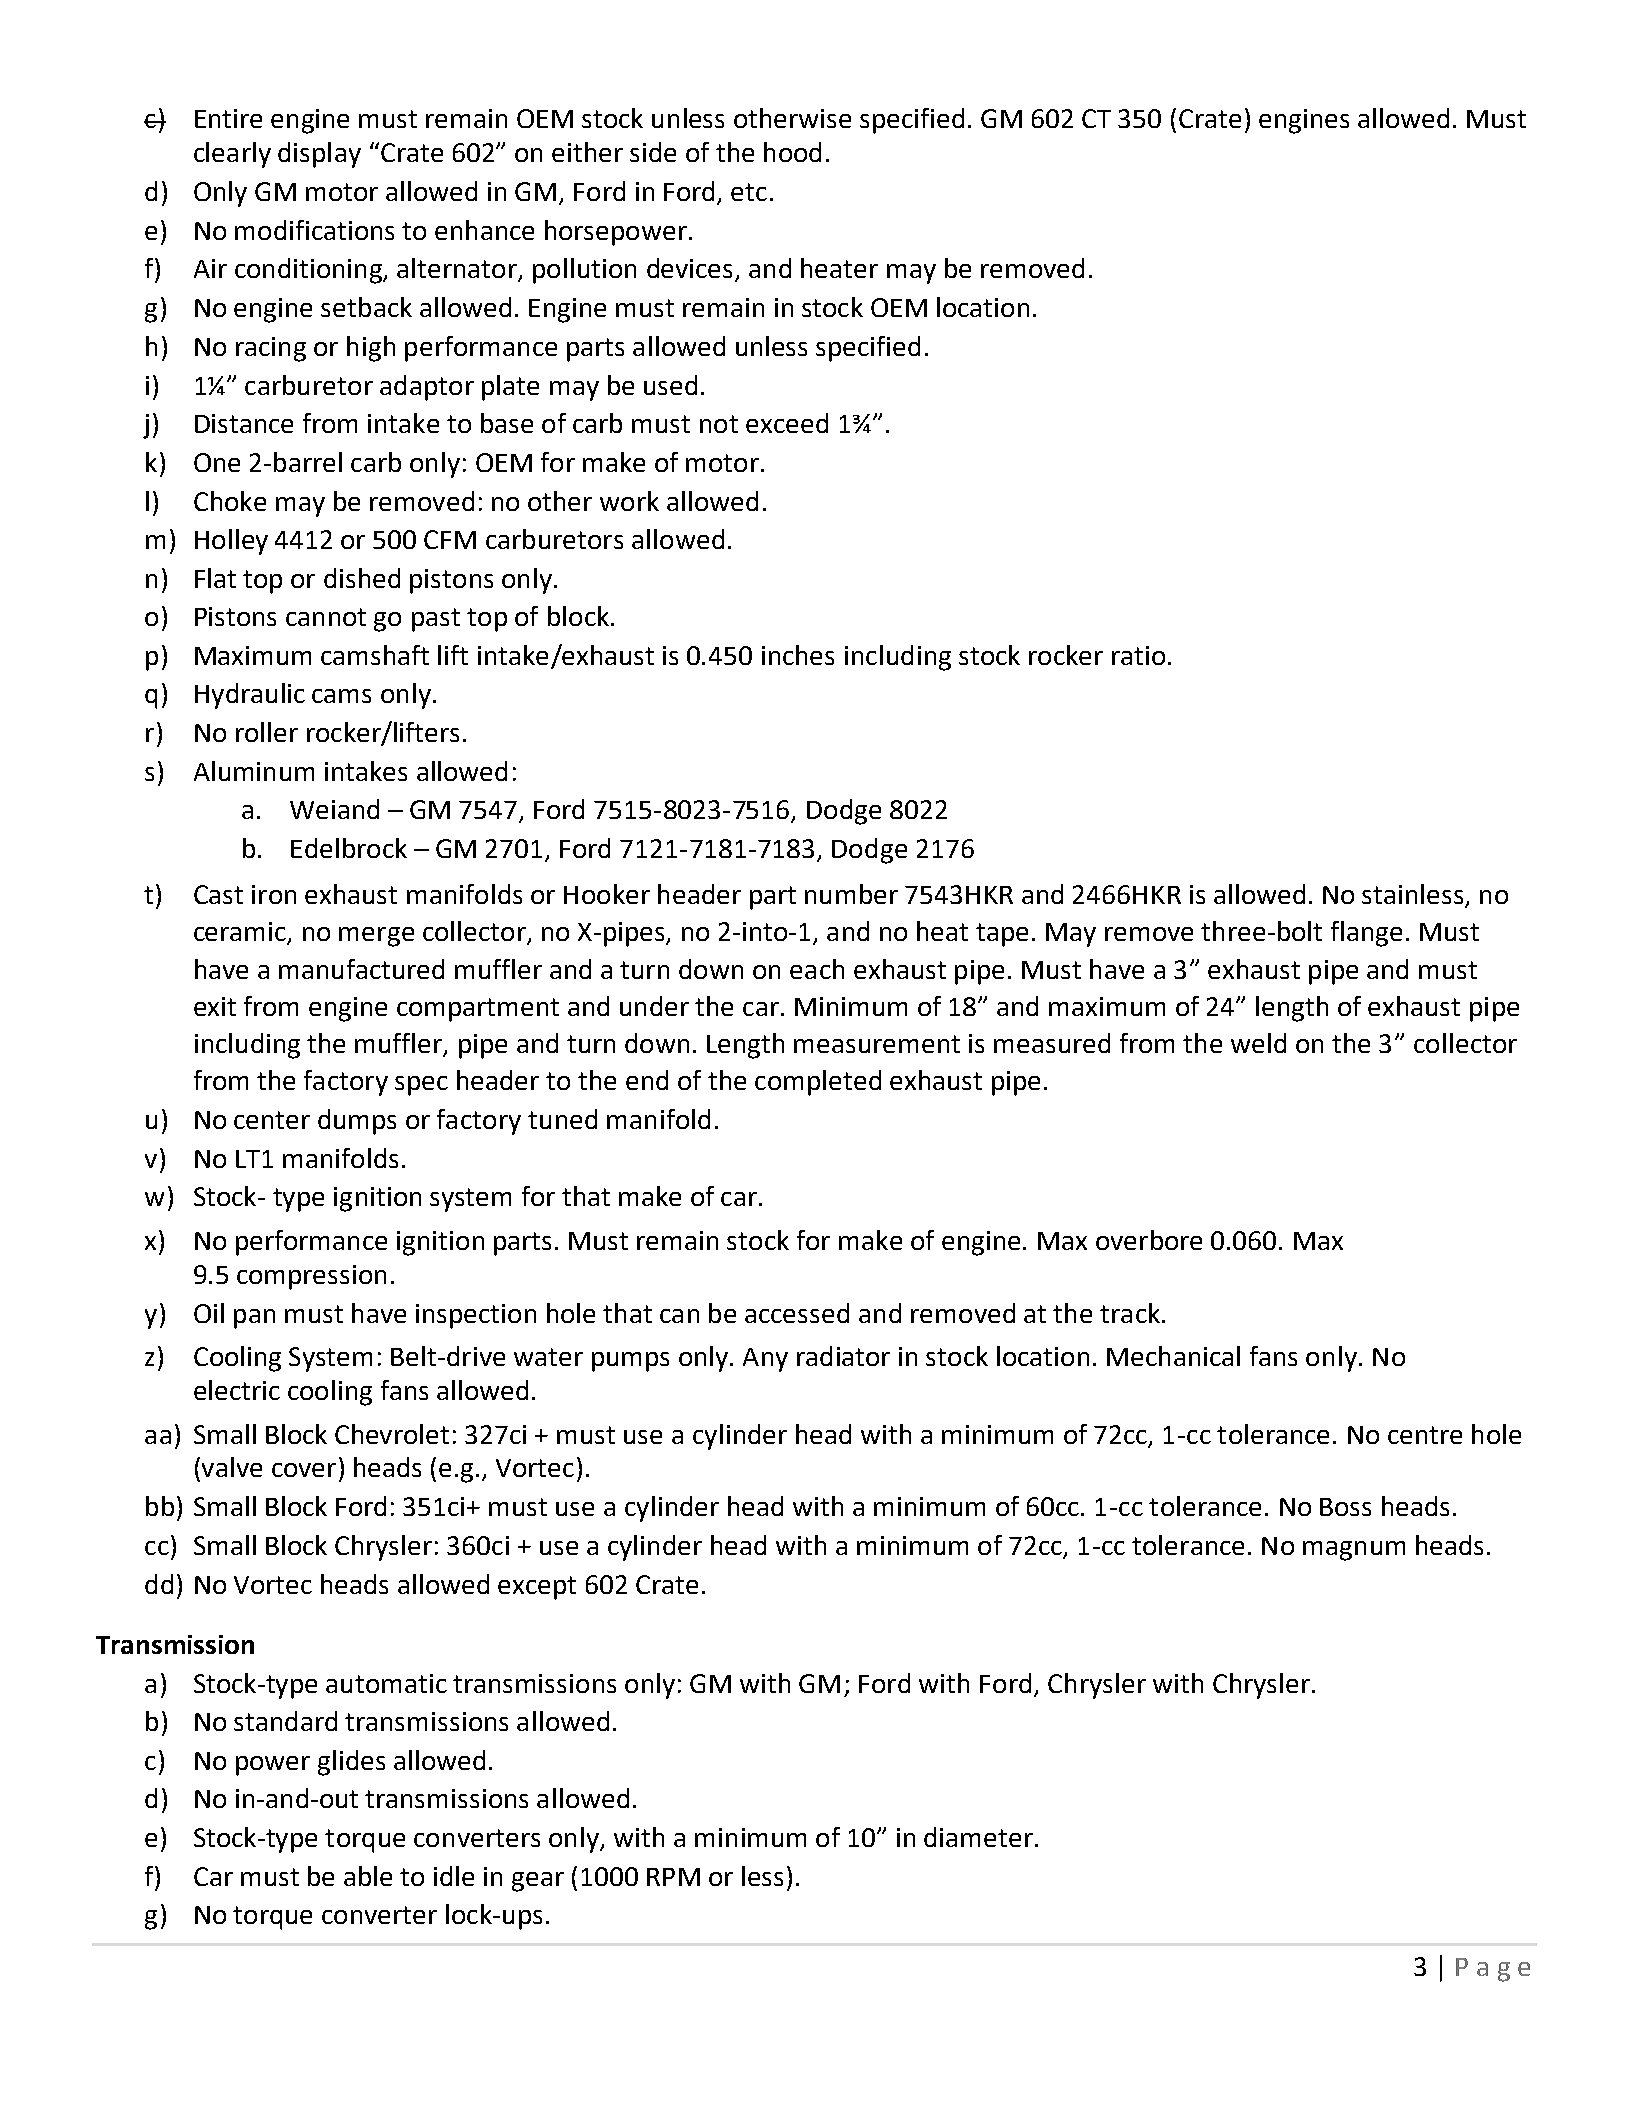  What do you see at coordinates (361, 969) in the page?
I see `manufactured` at bounding box center [361, 969].
